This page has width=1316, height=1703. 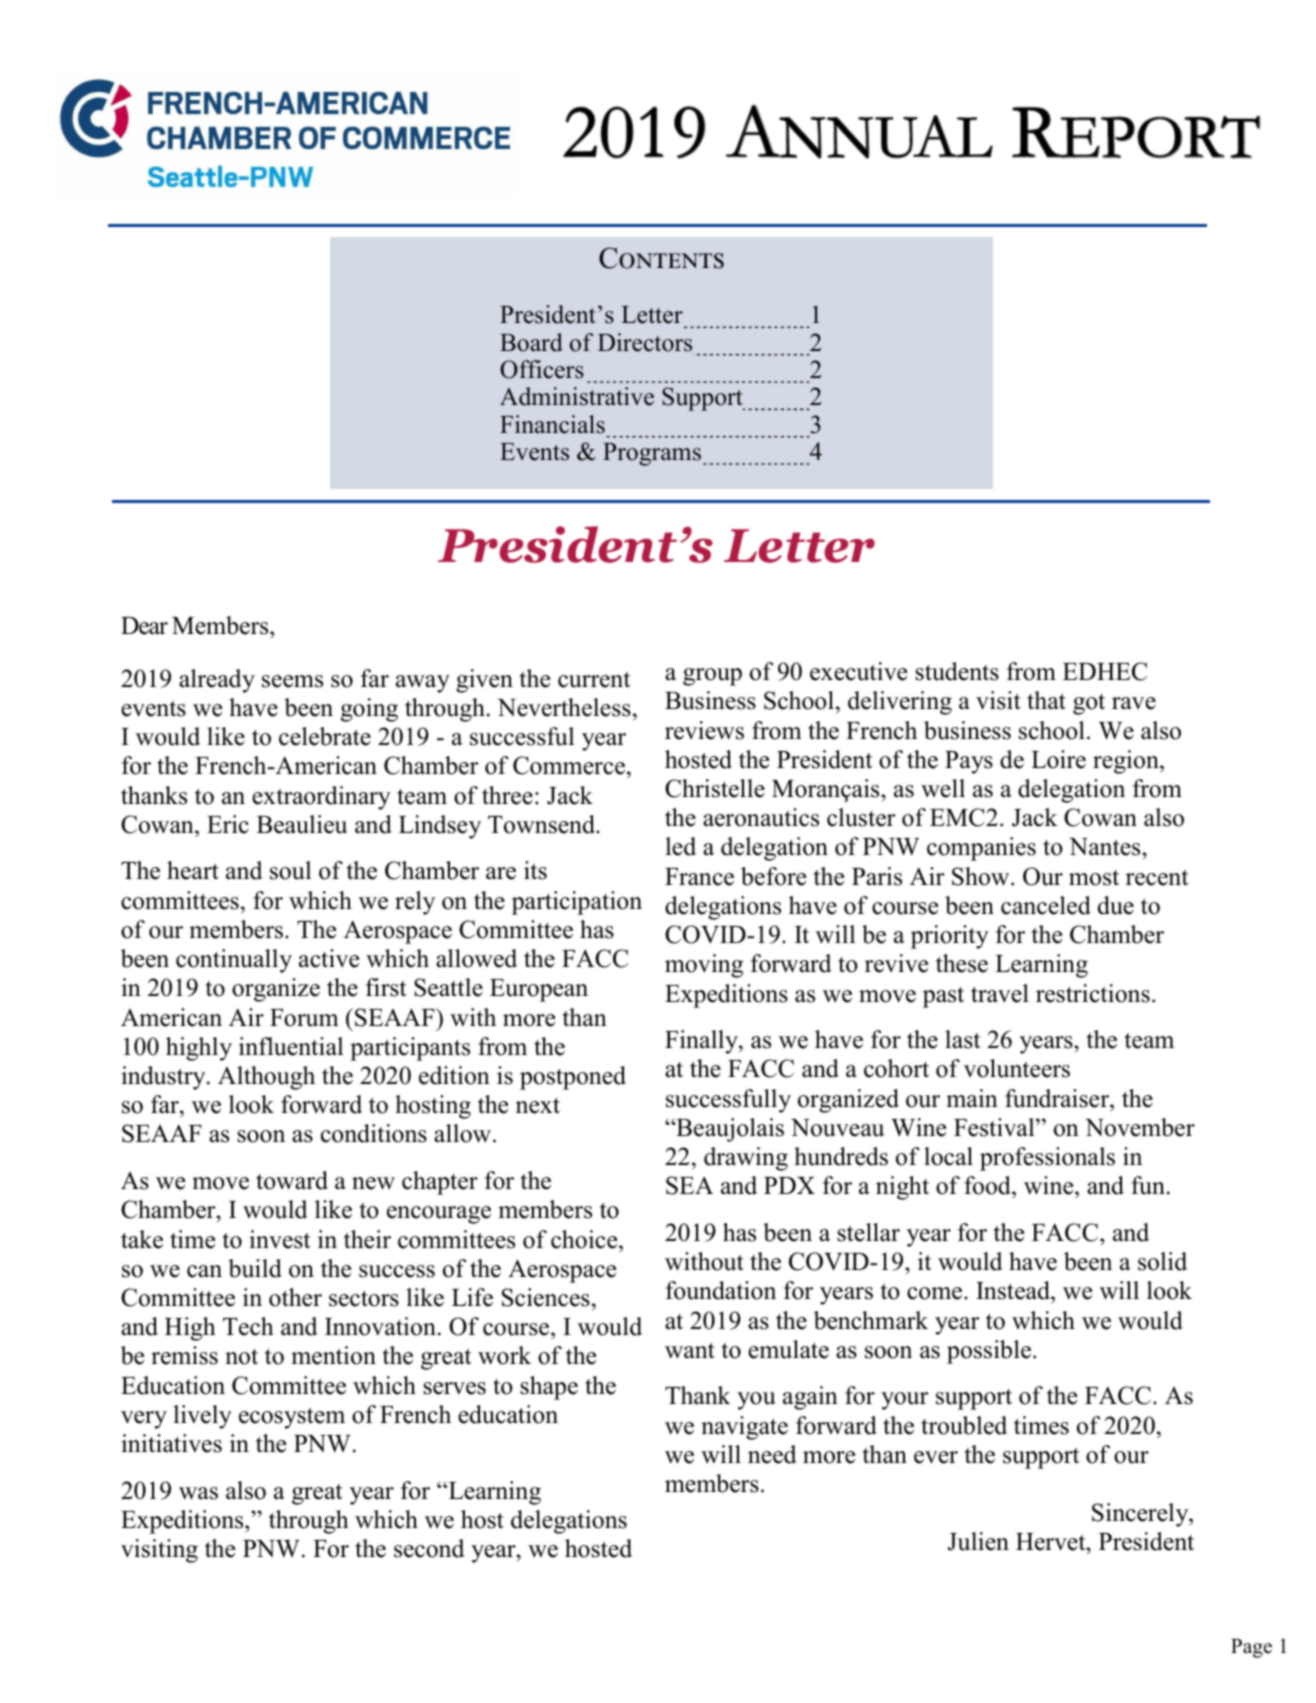 I want to click on restrictions, so click(x=1093, y=993).
